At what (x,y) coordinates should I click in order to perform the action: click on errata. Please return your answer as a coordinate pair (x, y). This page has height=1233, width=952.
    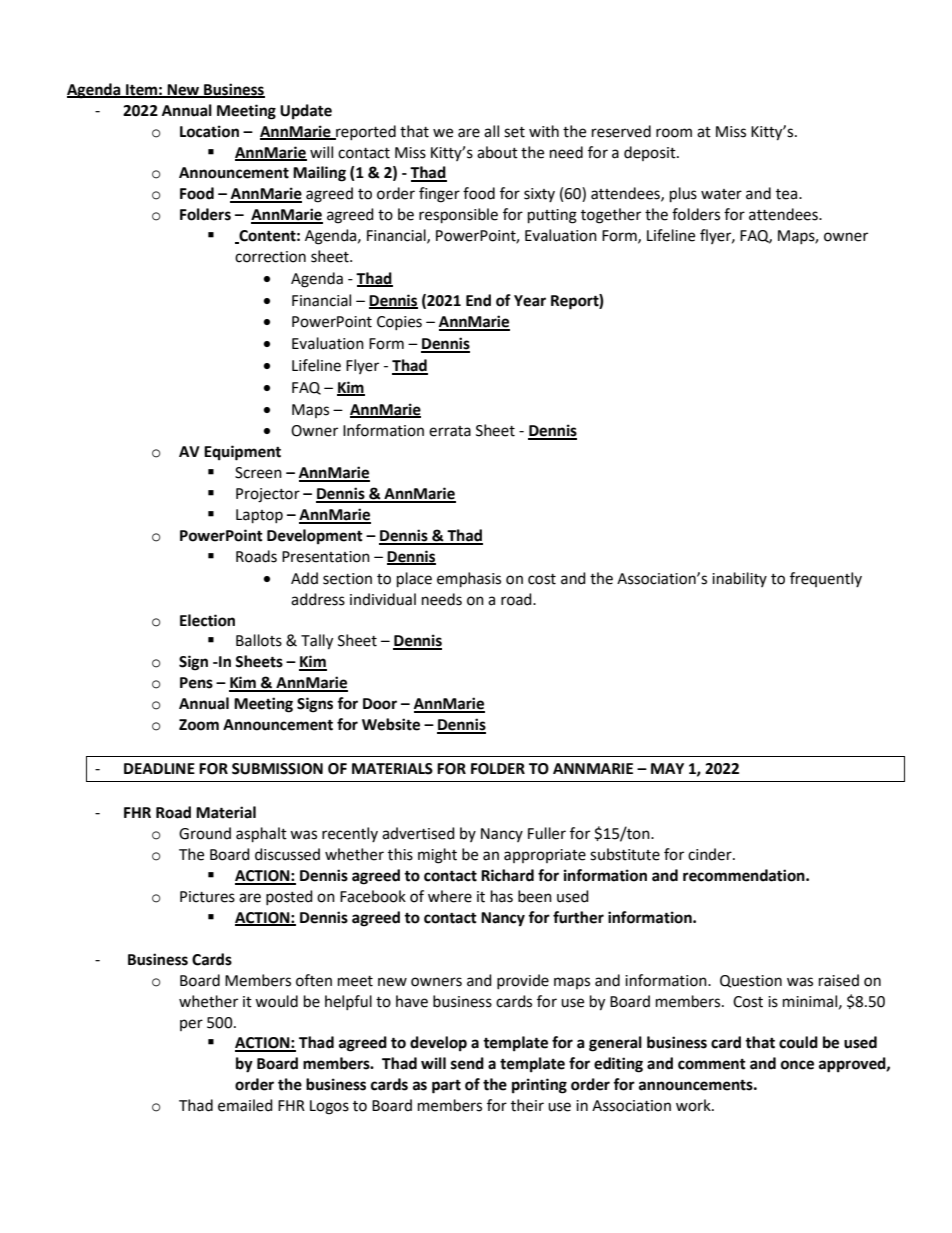
    Looking at the image, I should click on (450, 431).
